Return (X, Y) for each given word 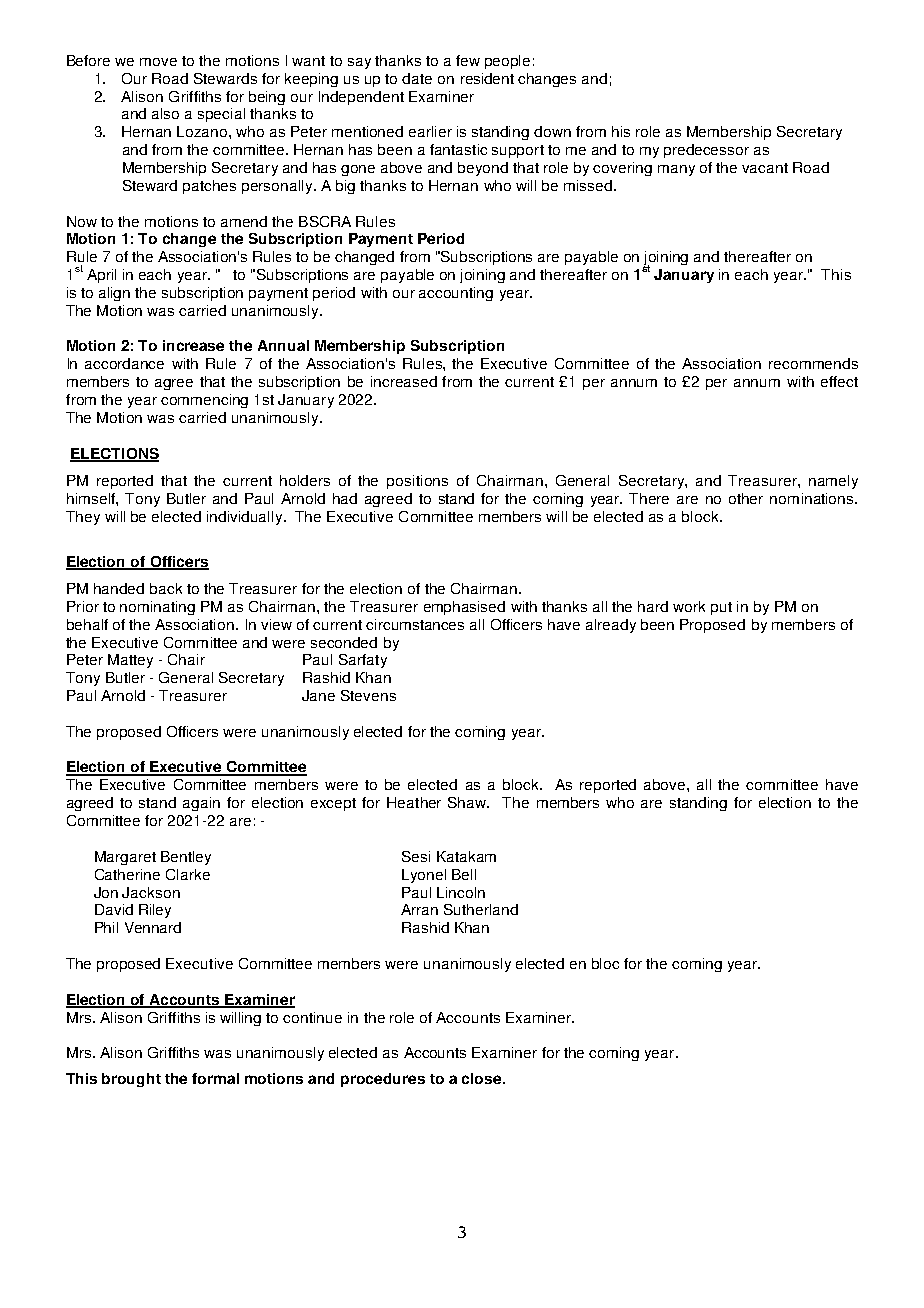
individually (246, 518)
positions (417, 482)
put (721, 608)
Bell (464, 874)
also (165, 113)
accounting (456, 294)
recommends (813, 363)
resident (487, 78)
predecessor (706, 151)
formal (215, 1078)
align (114, 294)
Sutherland (481, 909)
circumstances (415, 624)
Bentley (186, 858)
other (746, 498)
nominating (157, 608)
